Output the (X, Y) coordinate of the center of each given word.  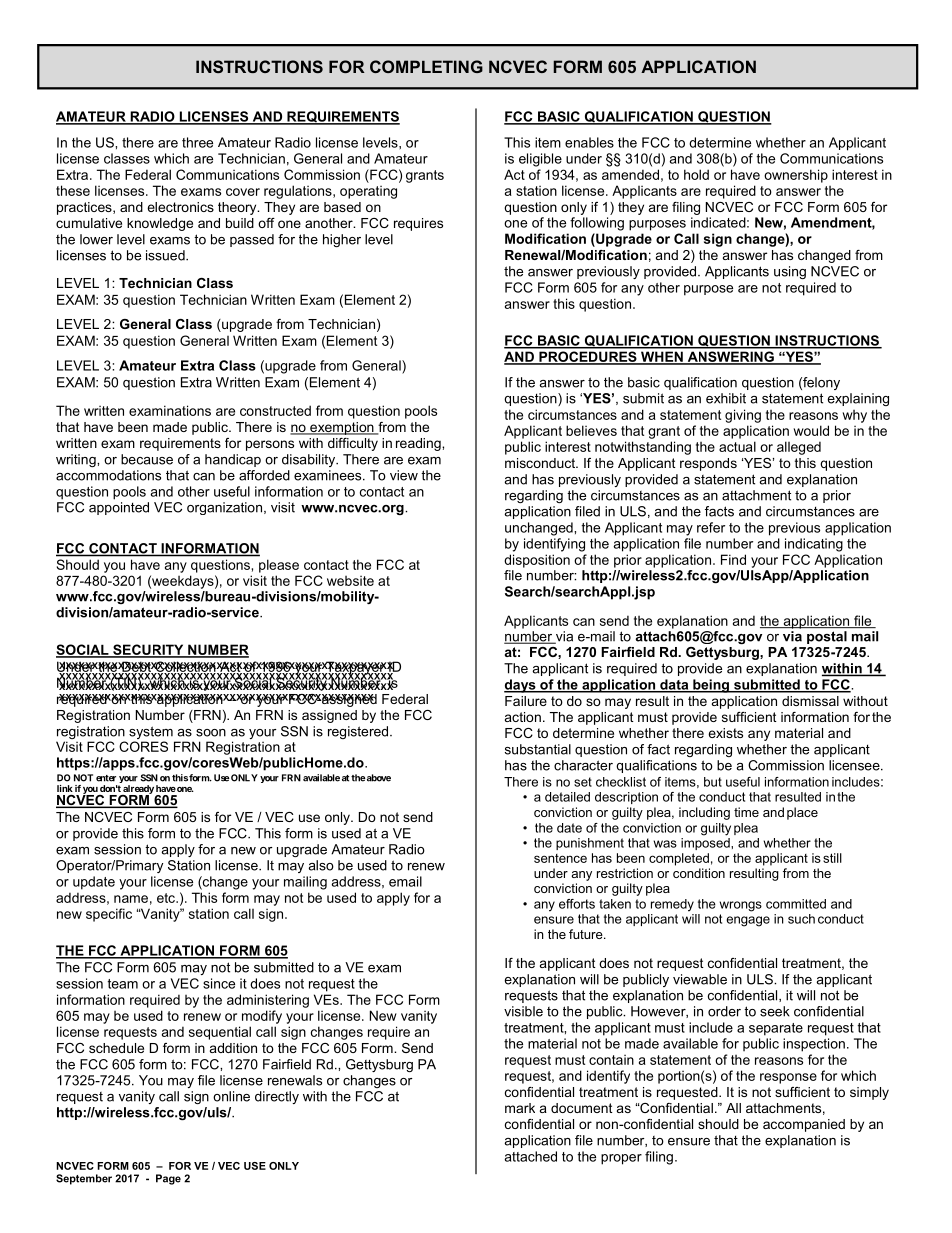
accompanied (804, 1125)
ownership (796, 176)
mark (520, 1108)
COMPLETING (426, 66)
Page (168, 1179)
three (197, 142)
